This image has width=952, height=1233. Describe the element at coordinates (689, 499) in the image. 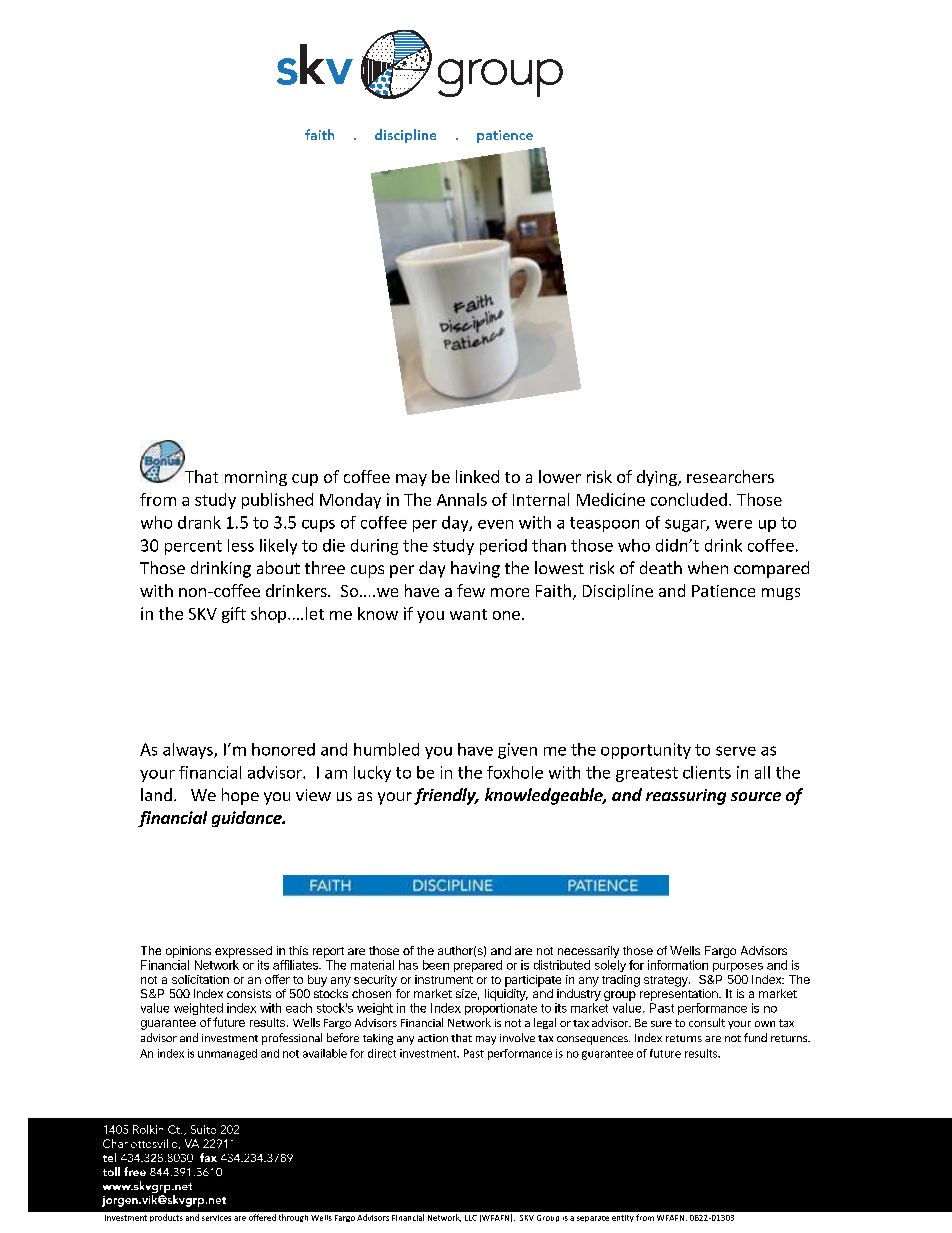

I see `concluded` at that location.
